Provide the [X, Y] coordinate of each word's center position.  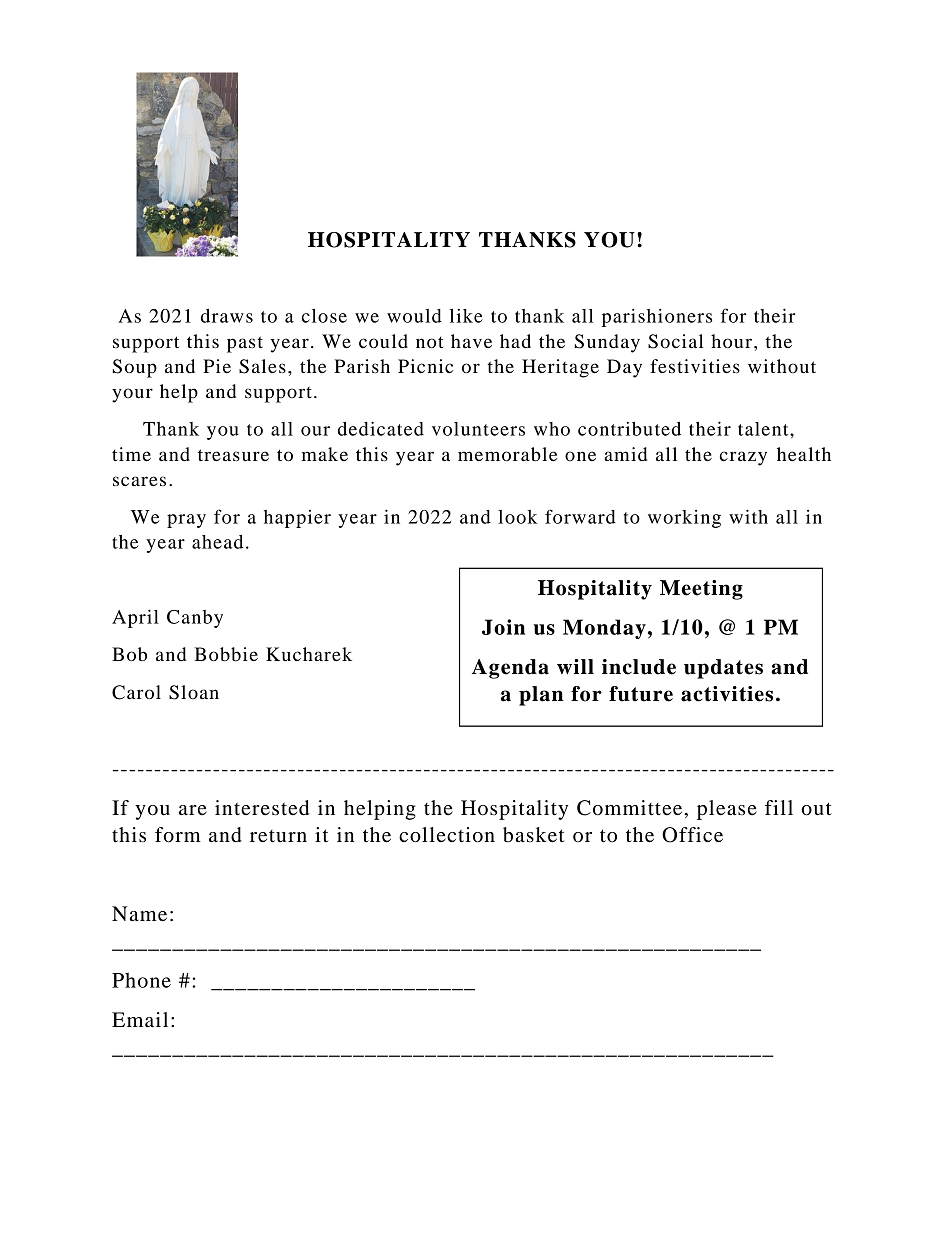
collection [447, 835]
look [517, 517]
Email [140, 1019]
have [471, 341]
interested [262, 808]
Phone [141, 980]
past [245, 344]
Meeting [701, 590]
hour [731, 341]
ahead [217, 542]
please [727, 810]
